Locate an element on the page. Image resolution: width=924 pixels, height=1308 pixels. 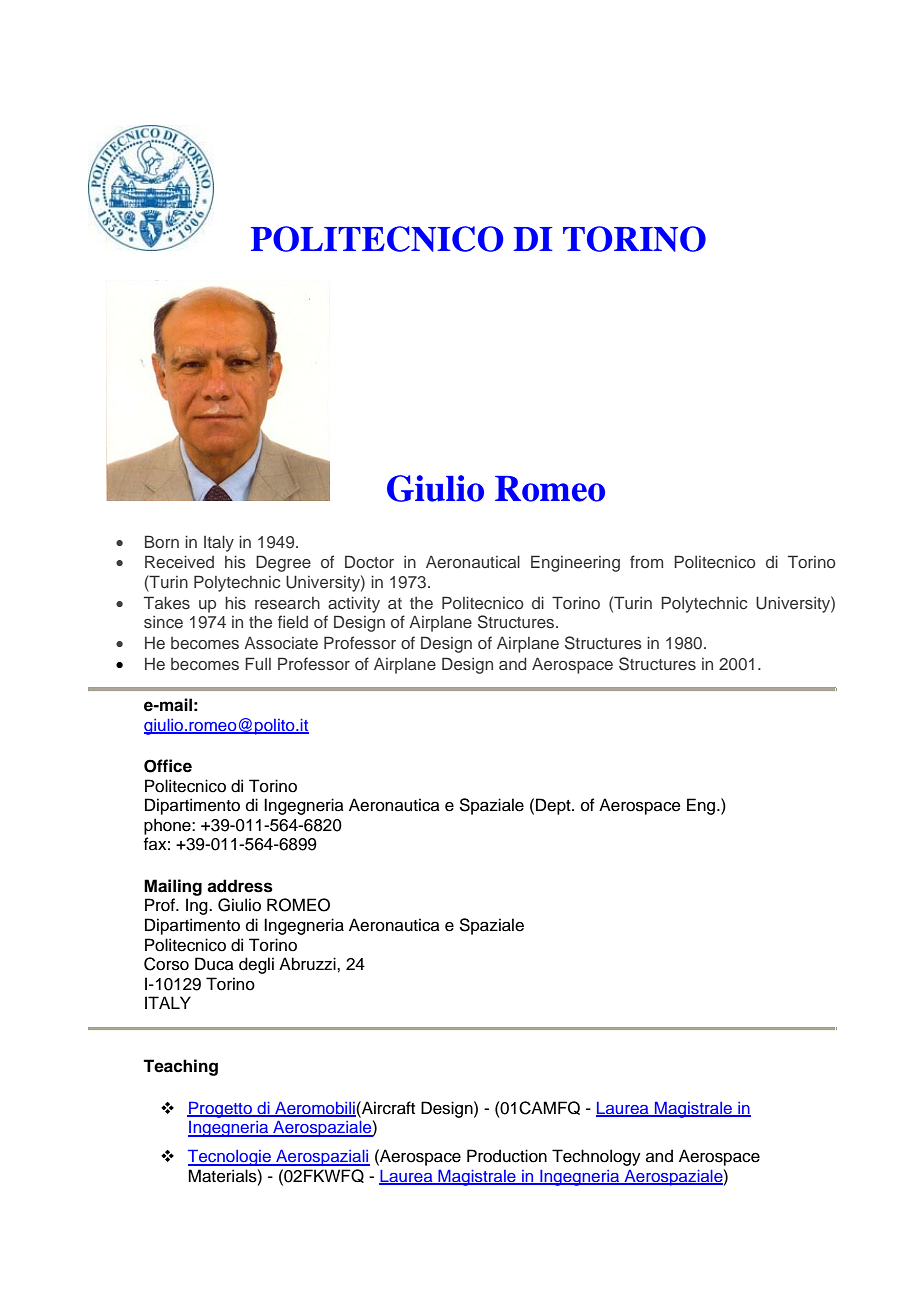
Engineering is located at coordinates (575, 563).
